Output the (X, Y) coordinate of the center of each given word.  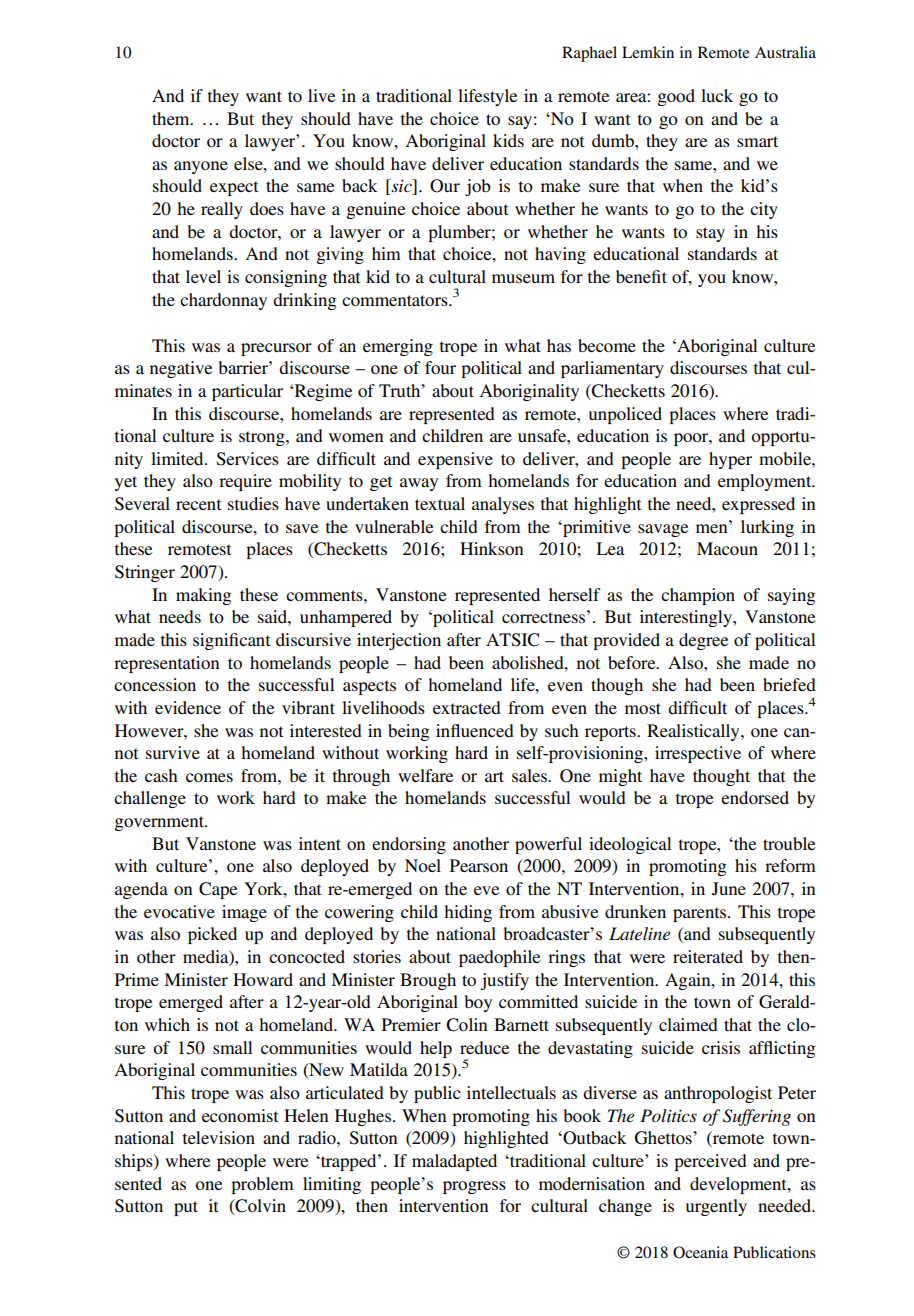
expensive (455, 460)
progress (474, 1187)
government (161, 823)
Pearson (479, 865)
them (172, 118)
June (729, 889)
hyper (730, 460)
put (186, 1208)
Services (248, 459)
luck (717, 95)
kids (508, 140)
